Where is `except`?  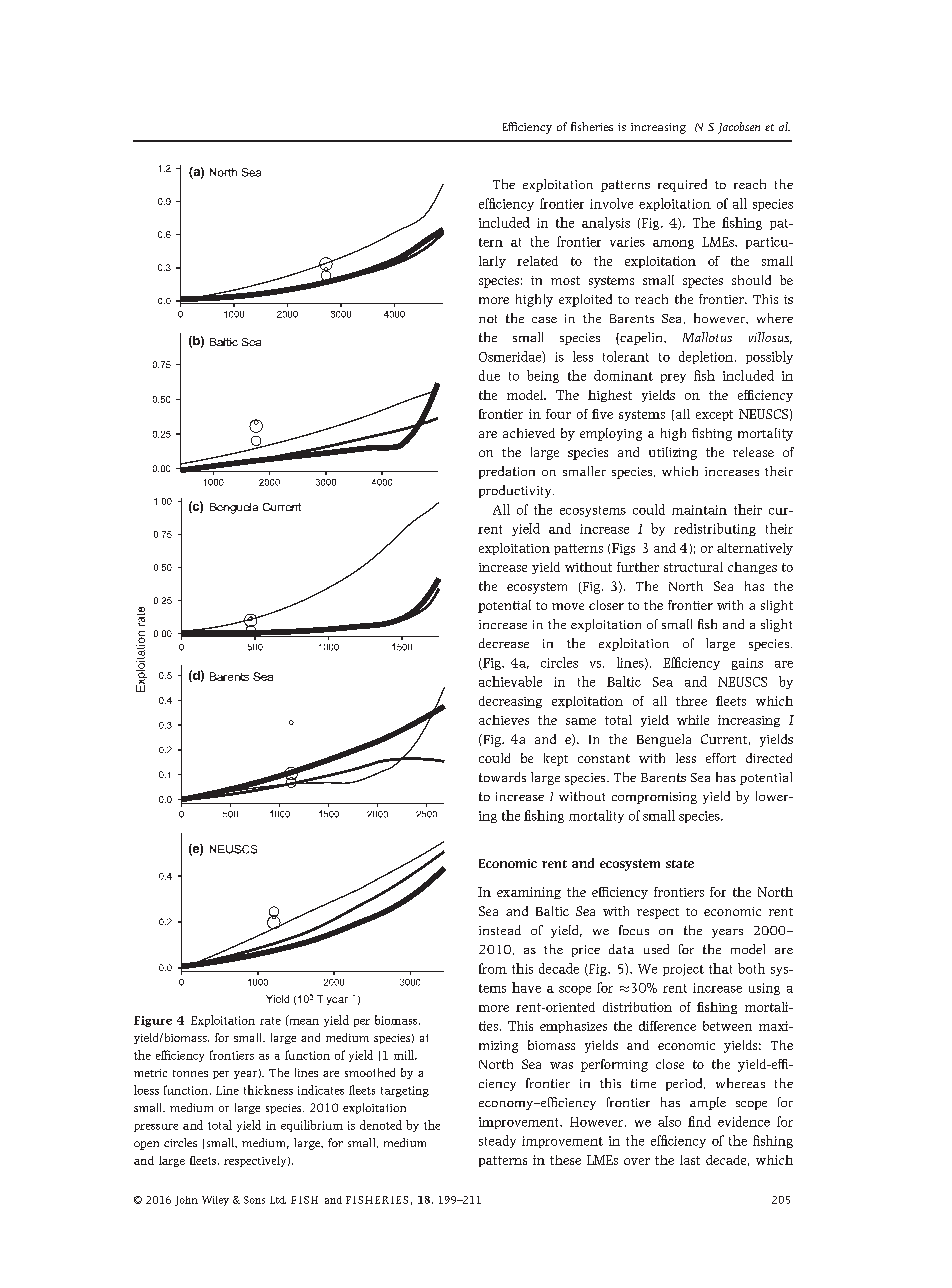 except is located at coordinates (714, 415).
